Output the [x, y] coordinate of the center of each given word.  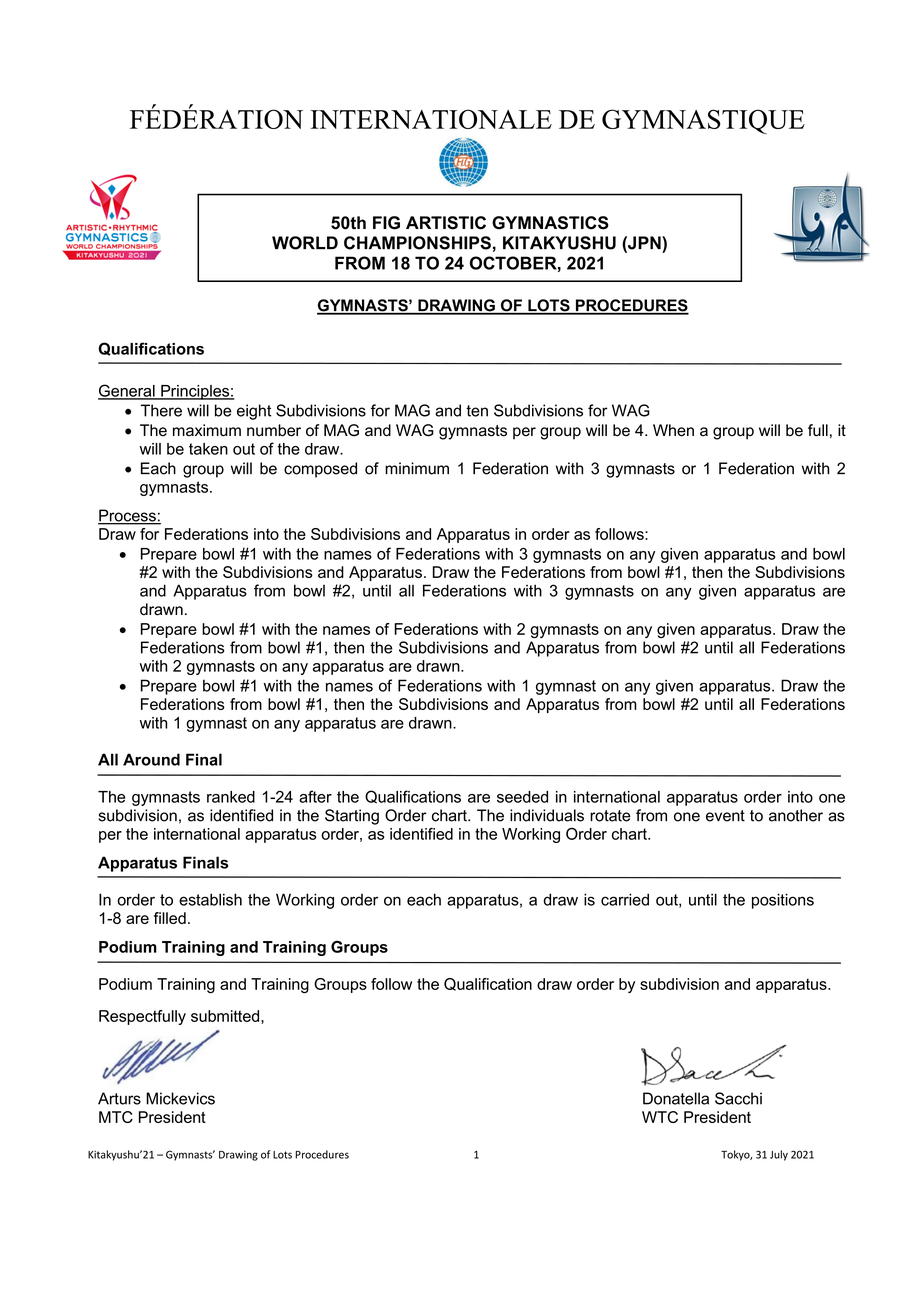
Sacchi [738, 1098]
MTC [116, 1117]
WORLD [305, 243]
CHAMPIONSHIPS [417, 243]
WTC [660, 1117]
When [673, 430]
